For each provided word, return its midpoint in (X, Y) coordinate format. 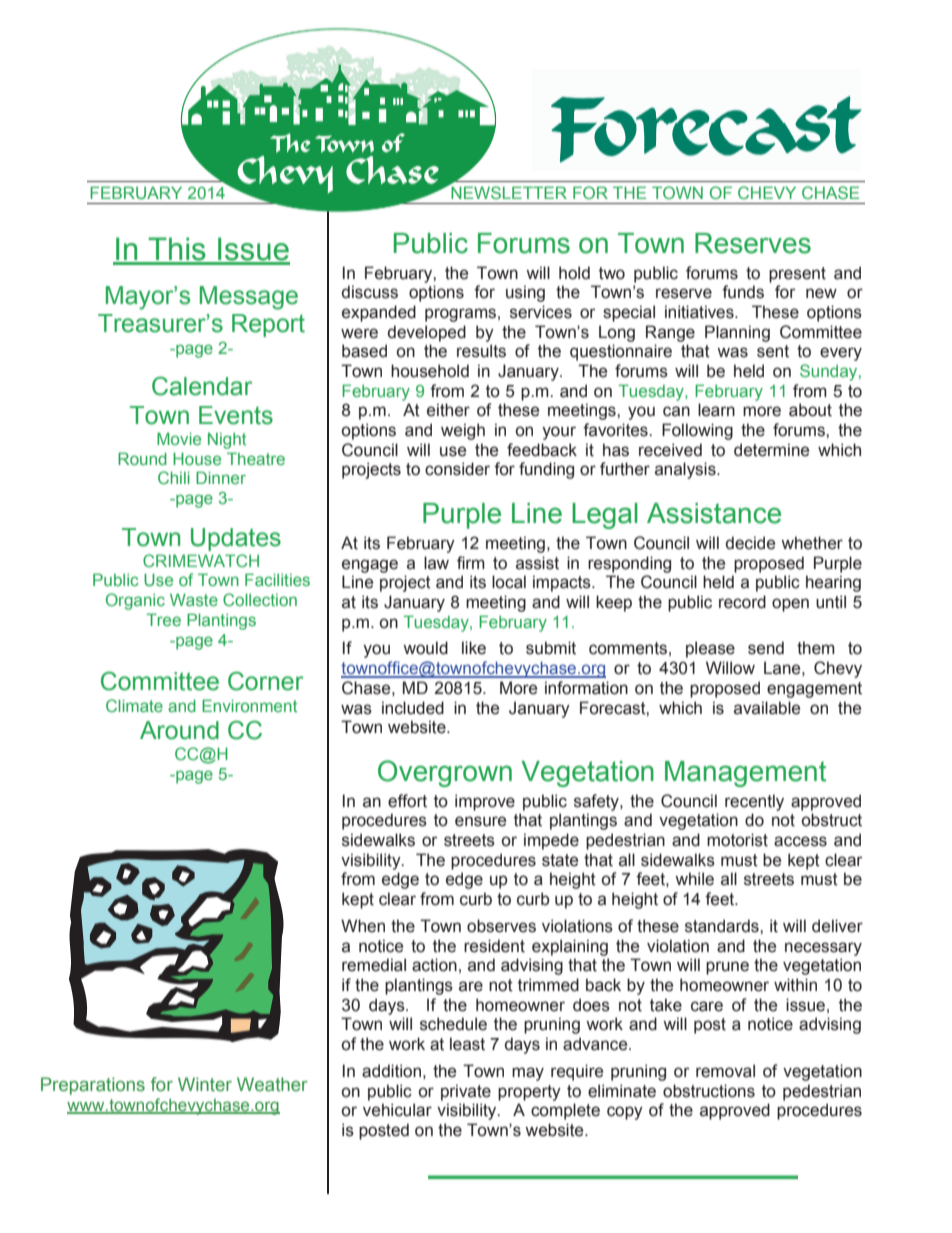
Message (249, 298)
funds (743, 292)
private (466, 1092)
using (525, 293)
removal (725, 1071)
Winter (205, 1084)
